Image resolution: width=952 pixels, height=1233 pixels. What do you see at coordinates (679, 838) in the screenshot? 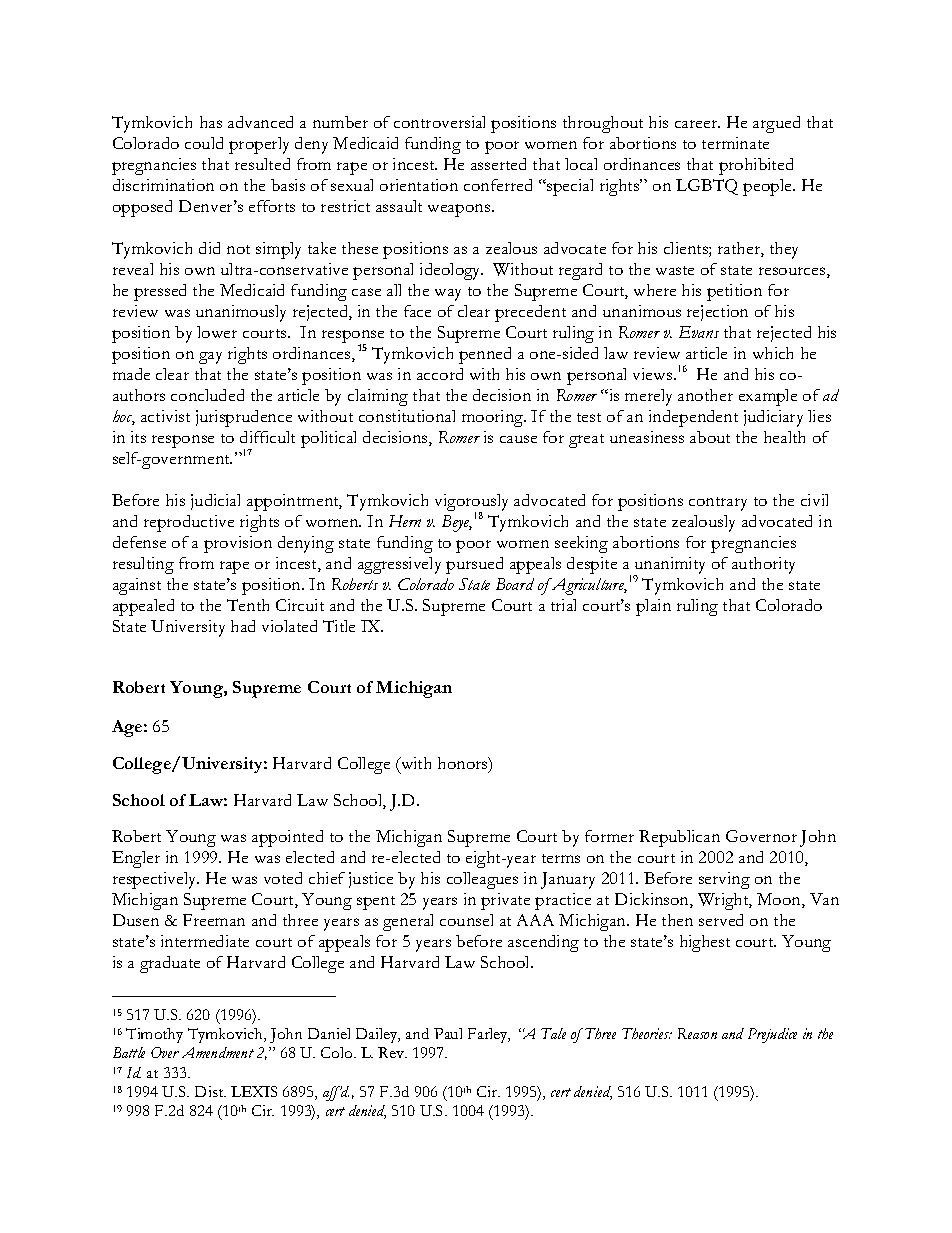
I see `Republican` at bounding box center [679, 838].
